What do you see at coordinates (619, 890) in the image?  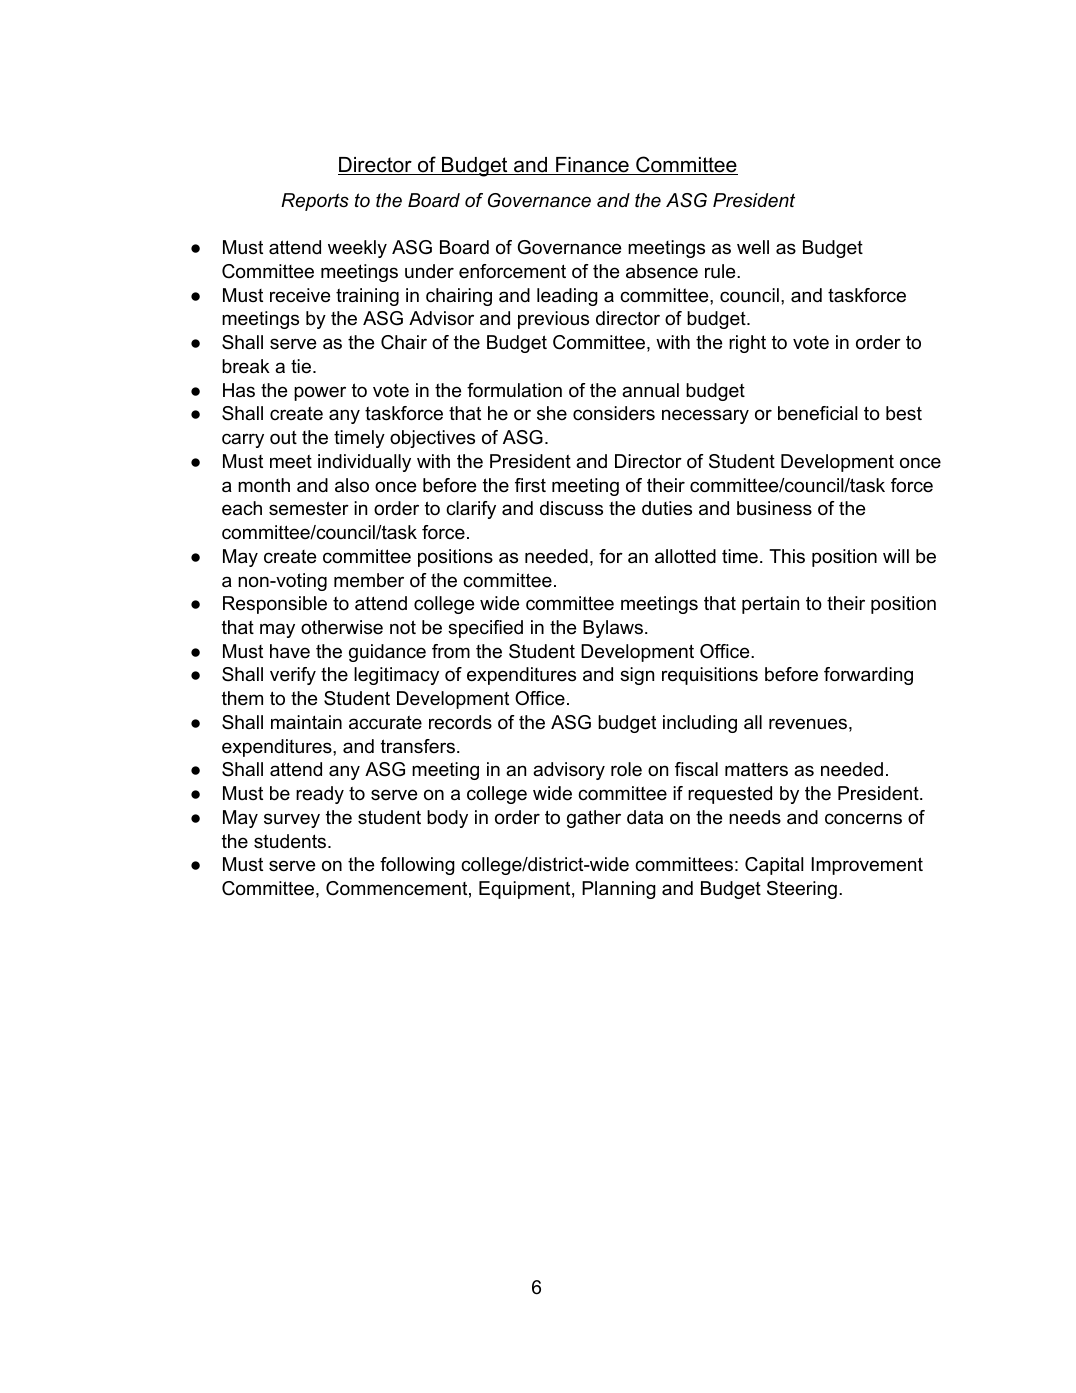 I see `Planning` at bounding box center [619, 890].
